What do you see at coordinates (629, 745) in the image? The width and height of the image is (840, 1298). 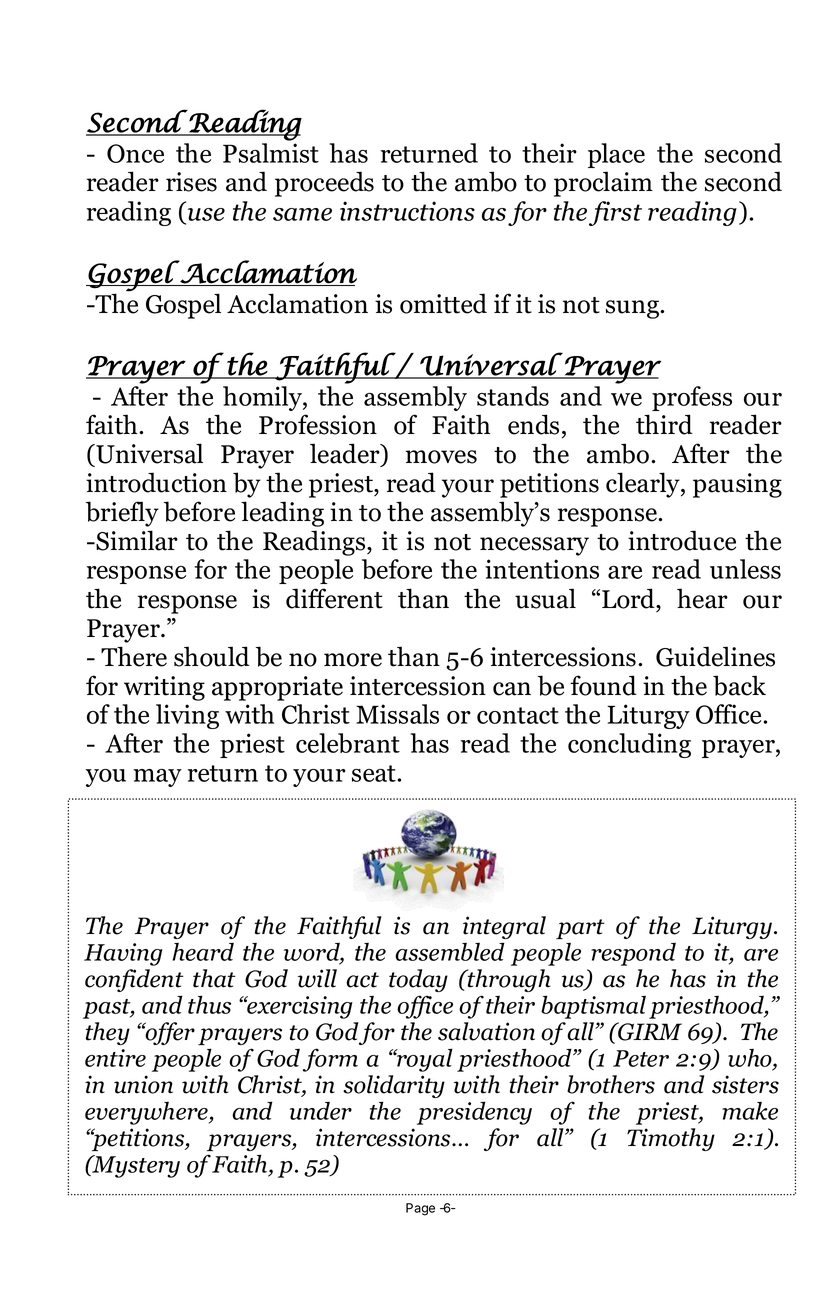 I see `concluding` at bounding box center [629, 745].
